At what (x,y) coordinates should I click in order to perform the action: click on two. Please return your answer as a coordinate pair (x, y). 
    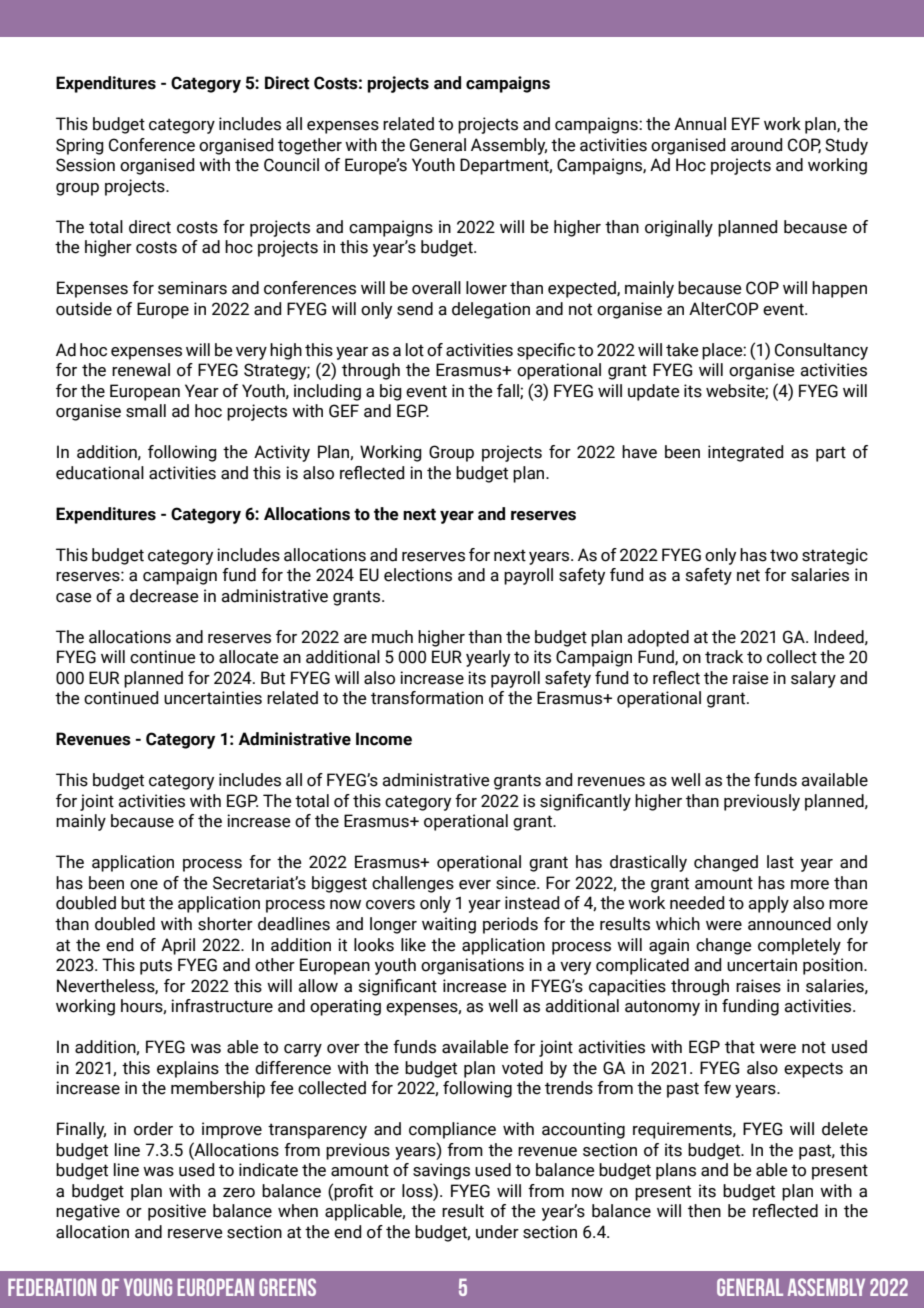
    Looking at the image, I should click on (784, 555).
